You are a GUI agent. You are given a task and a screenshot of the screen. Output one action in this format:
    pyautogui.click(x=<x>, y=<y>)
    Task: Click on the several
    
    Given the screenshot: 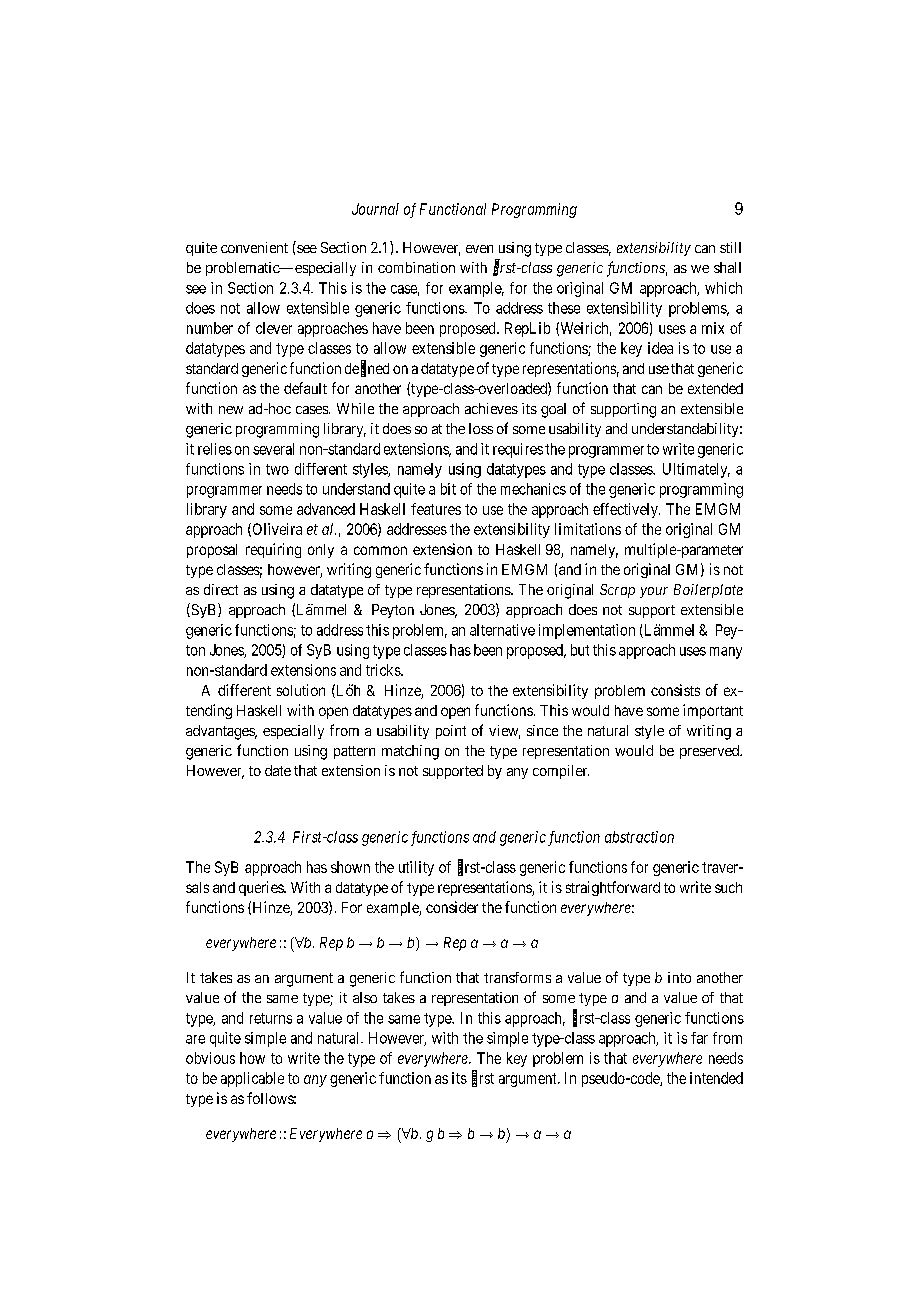 What is the action you would take?
    pyautogui.click(x=273, y=449)
